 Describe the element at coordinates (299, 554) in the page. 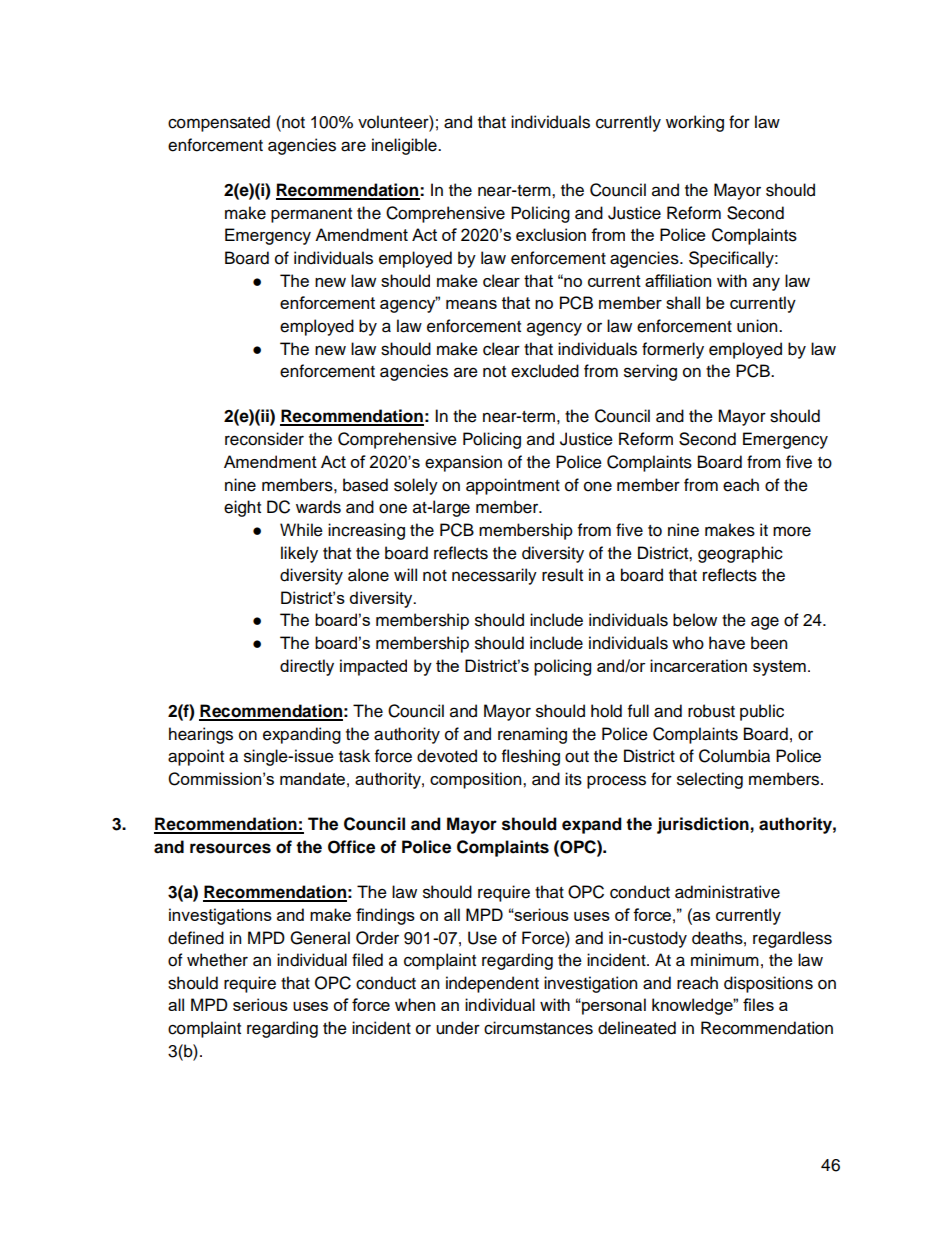

I see `likely` at that location.
